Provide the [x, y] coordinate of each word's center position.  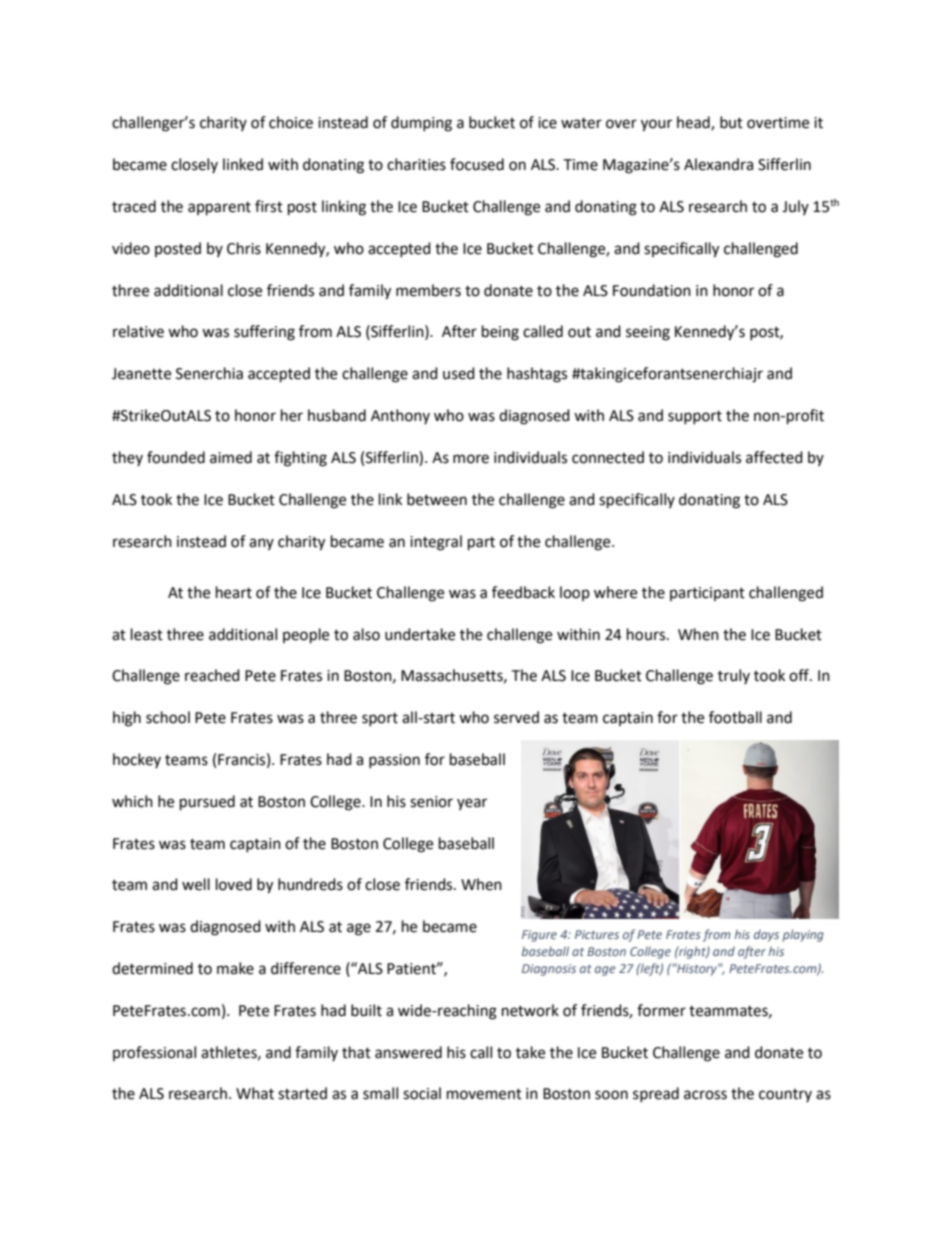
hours [647, 634]
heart [234, 592]
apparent [219, 209]
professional [154, 1053]
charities [416, 164]
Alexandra [718, 164]
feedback [523, 592]
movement [484, 1094]
